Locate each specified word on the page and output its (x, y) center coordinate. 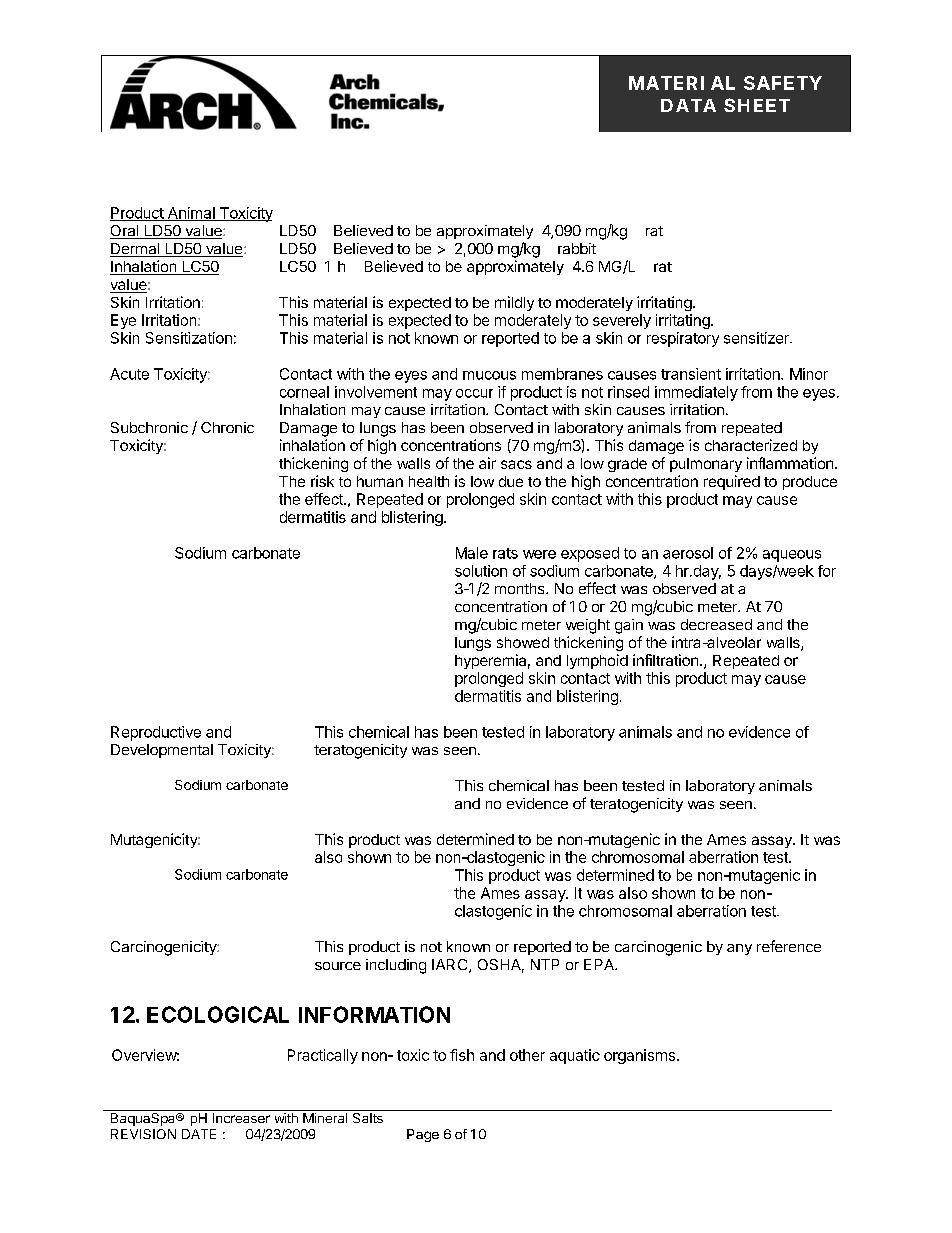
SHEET (757, 105)
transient (691, 374)
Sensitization (189, 338)
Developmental (162, 751)
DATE (199, 1134)
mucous (489, 375)
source (338, 966)
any (739, 949)
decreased (716, 624)
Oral (125, 232)
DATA (688, 105)
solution (481, 571)
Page (423, 1135)
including (396, 966)
